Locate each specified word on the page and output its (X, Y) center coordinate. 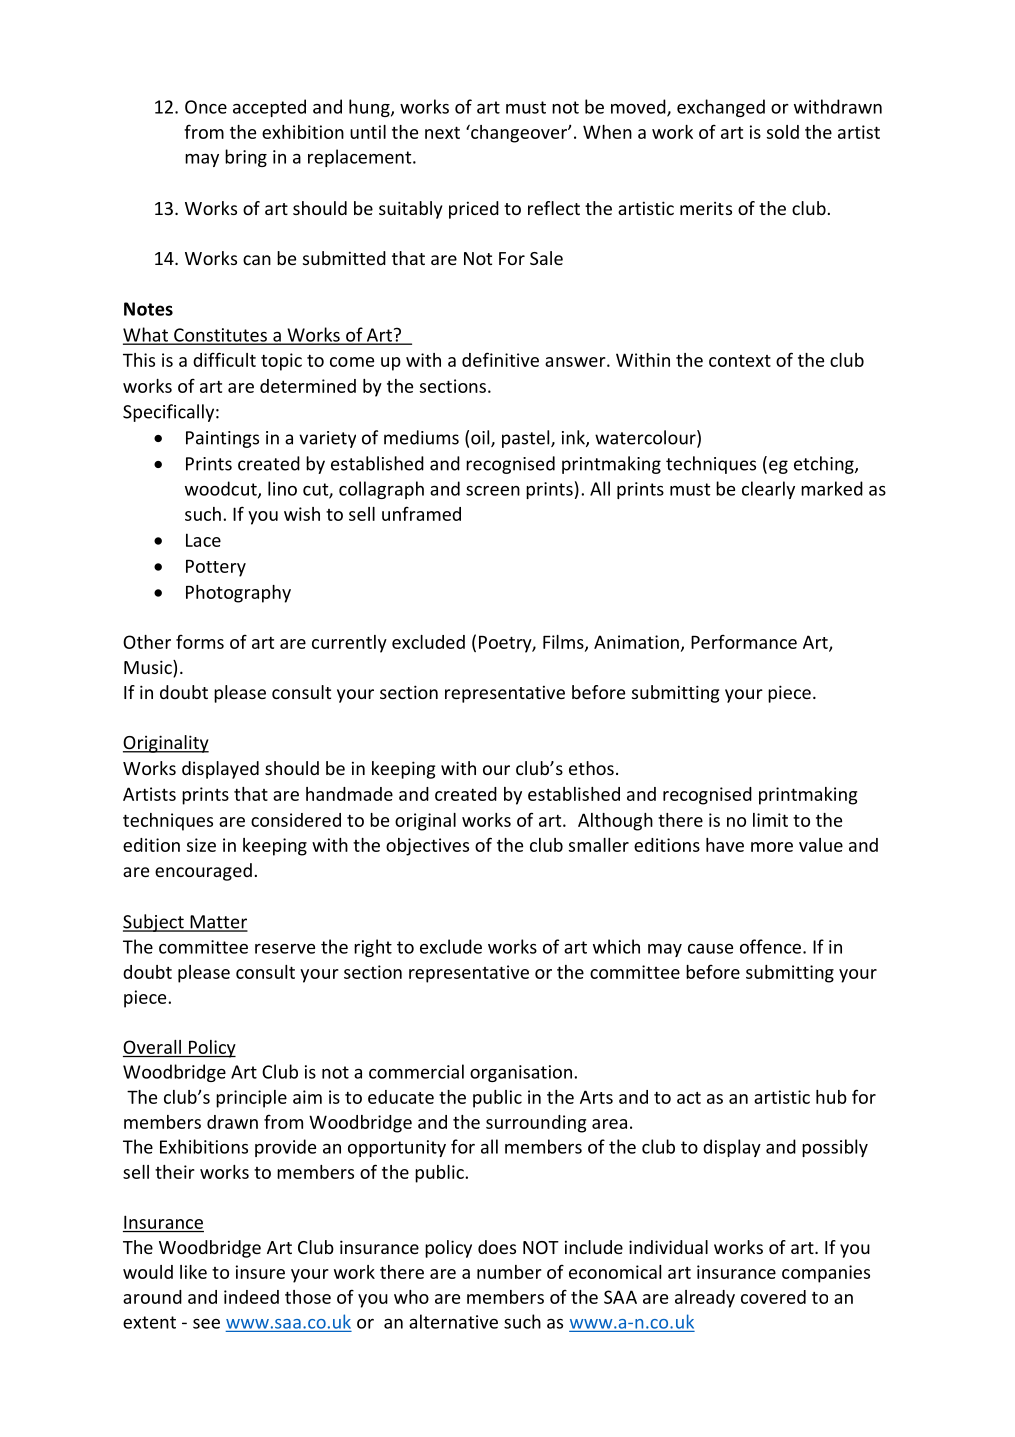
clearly (768, 490)
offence (770, 946)
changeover (519, 133)
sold (783, 132)
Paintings (222, 439)
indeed (251, 1297)
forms (200, 642)
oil (481, 438)
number (509, 1272)
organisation (521, 1073)
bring (246, 158)
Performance (744, 642)
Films (564, 643)
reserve (285, 949)
